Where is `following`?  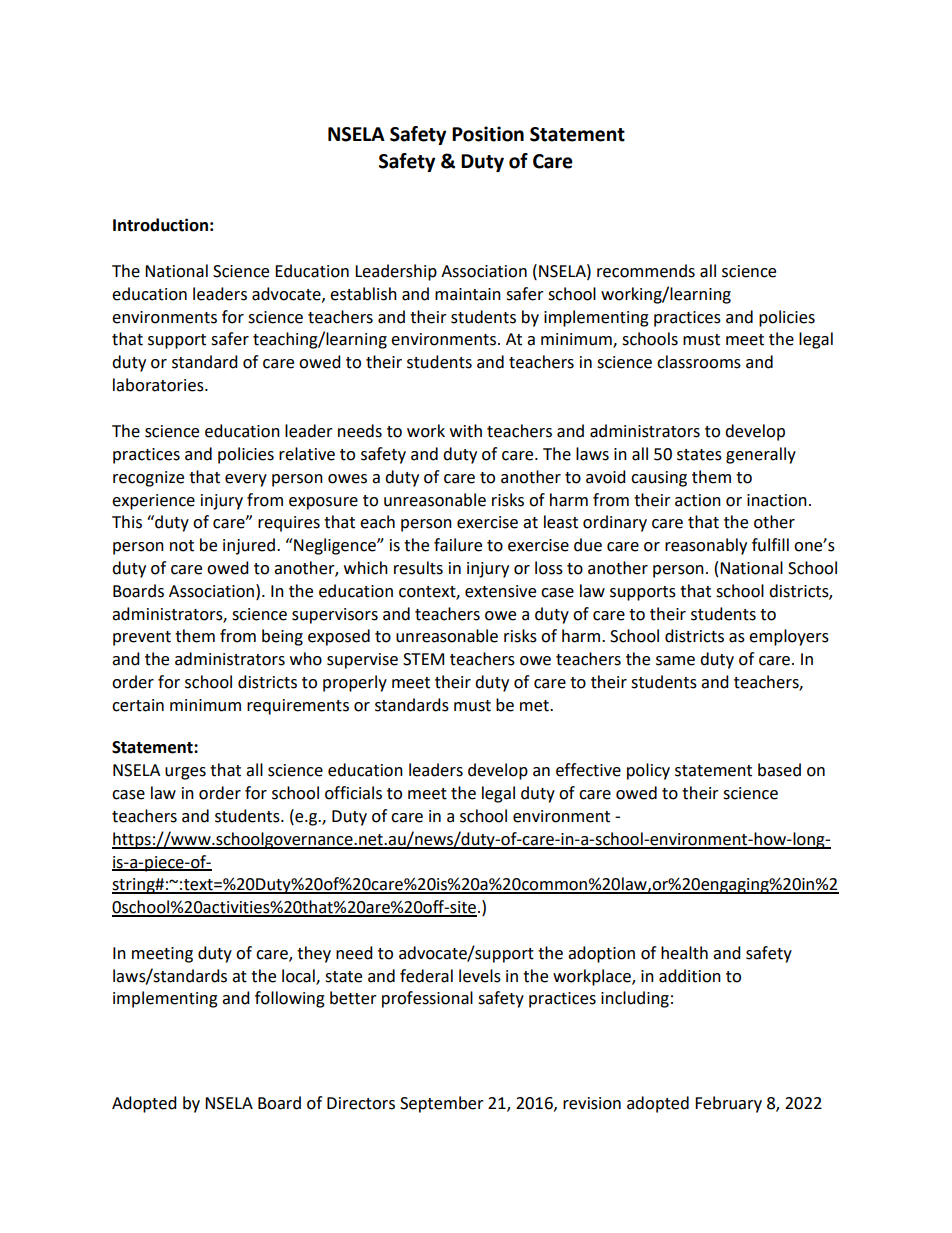 following is located at coordinates (290, 999).
